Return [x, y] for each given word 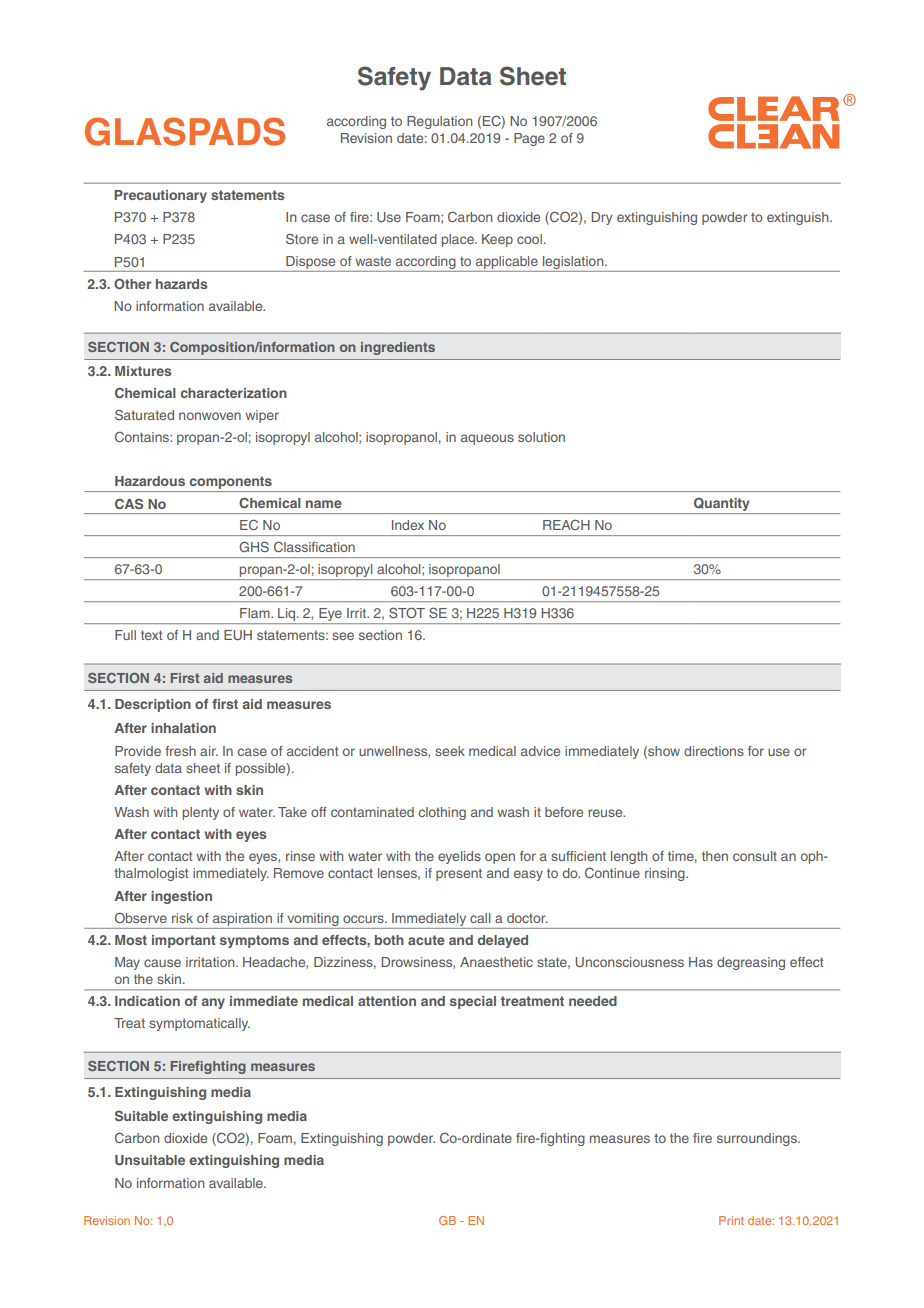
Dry [602, 218]
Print [731, 1220]
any [213, 1003]
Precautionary [160, 196]
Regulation [439, 122]
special [473, 1002]
